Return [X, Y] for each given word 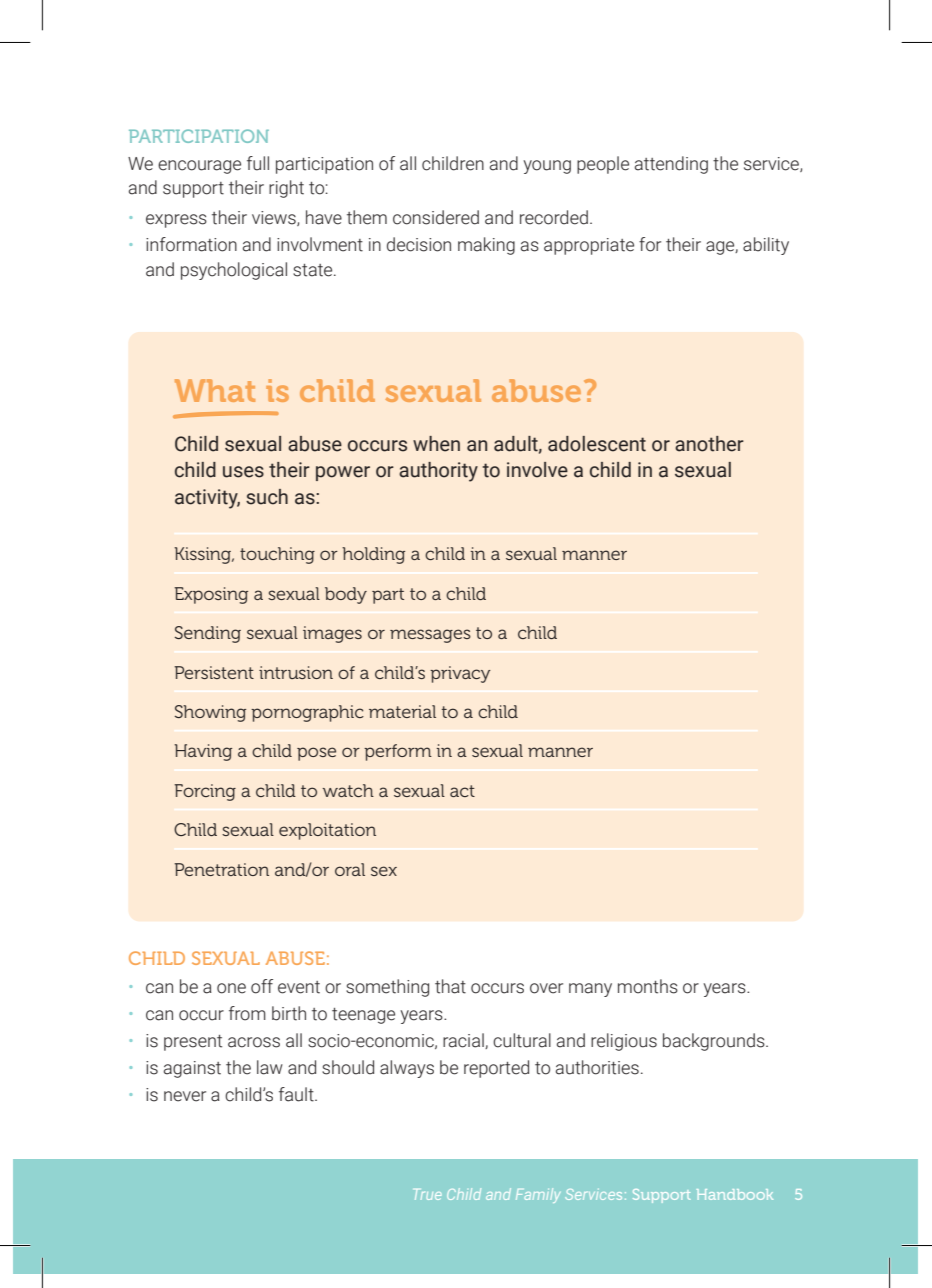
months [648, 986]
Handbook [735, 1194]
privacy [460, 674]
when [436, 444]
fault [297, 1094]
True [428, 1194]
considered [436, 217]
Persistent [214, 672]
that [450, 986]
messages [430, 636]
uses [243, 472]
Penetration [221, 869]
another [709, 444]
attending [671, 165]
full [258, 163]
